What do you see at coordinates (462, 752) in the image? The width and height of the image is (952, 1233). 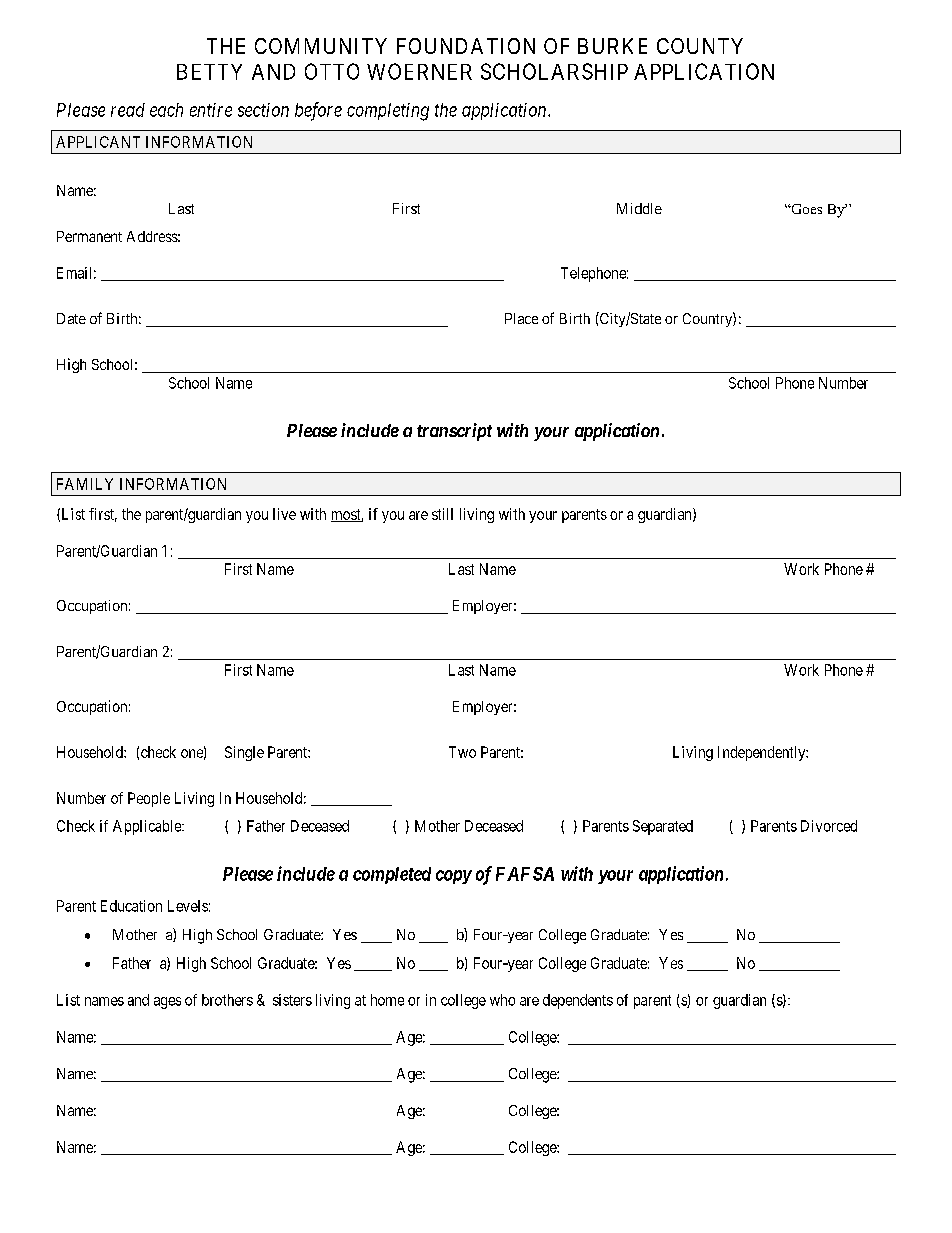 I see `Two` at bounding box center [462, 752].
